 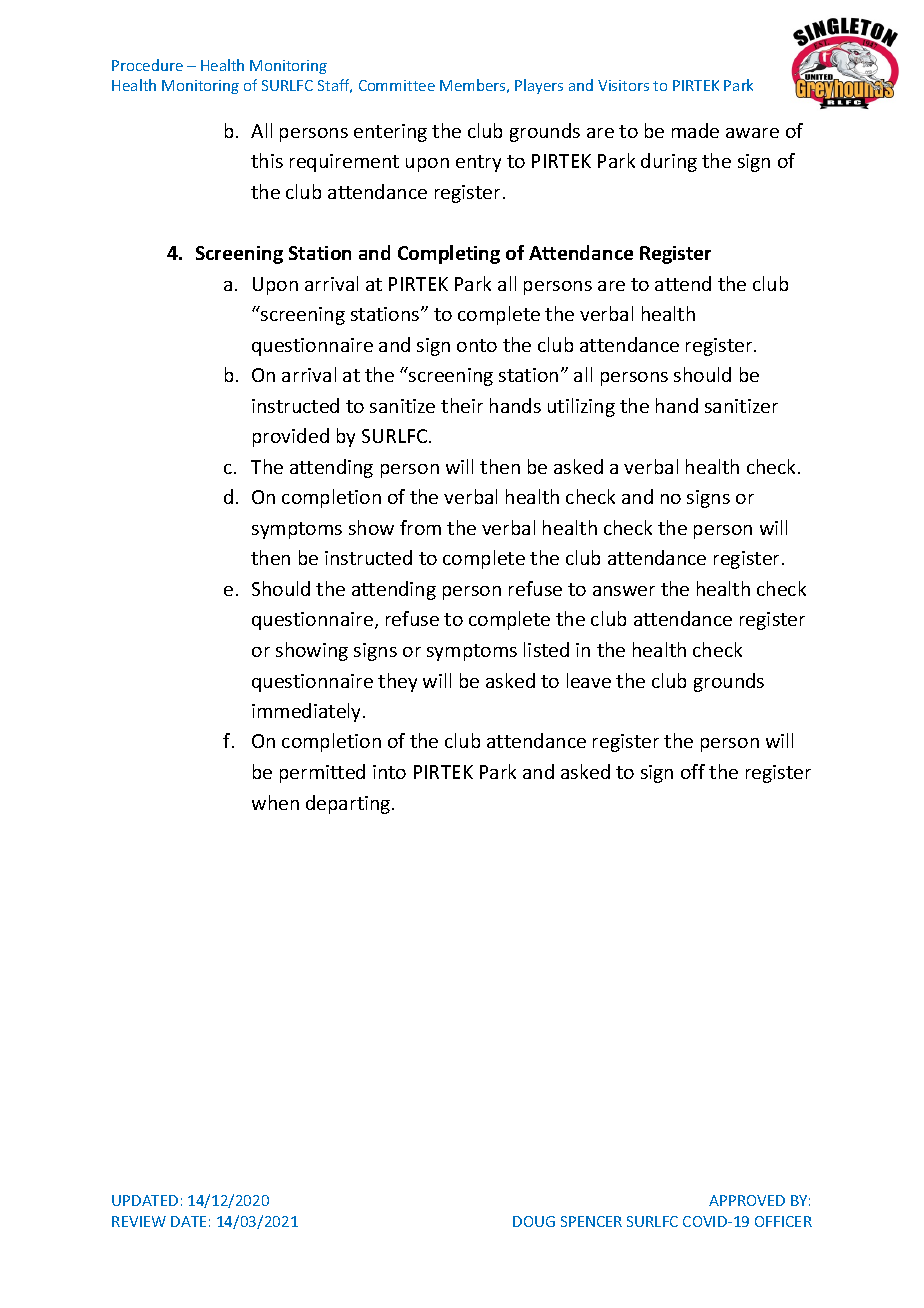 What do you see at coordinates (397, 682) in the image?
I see `they` at bounding box center [397, 682].
